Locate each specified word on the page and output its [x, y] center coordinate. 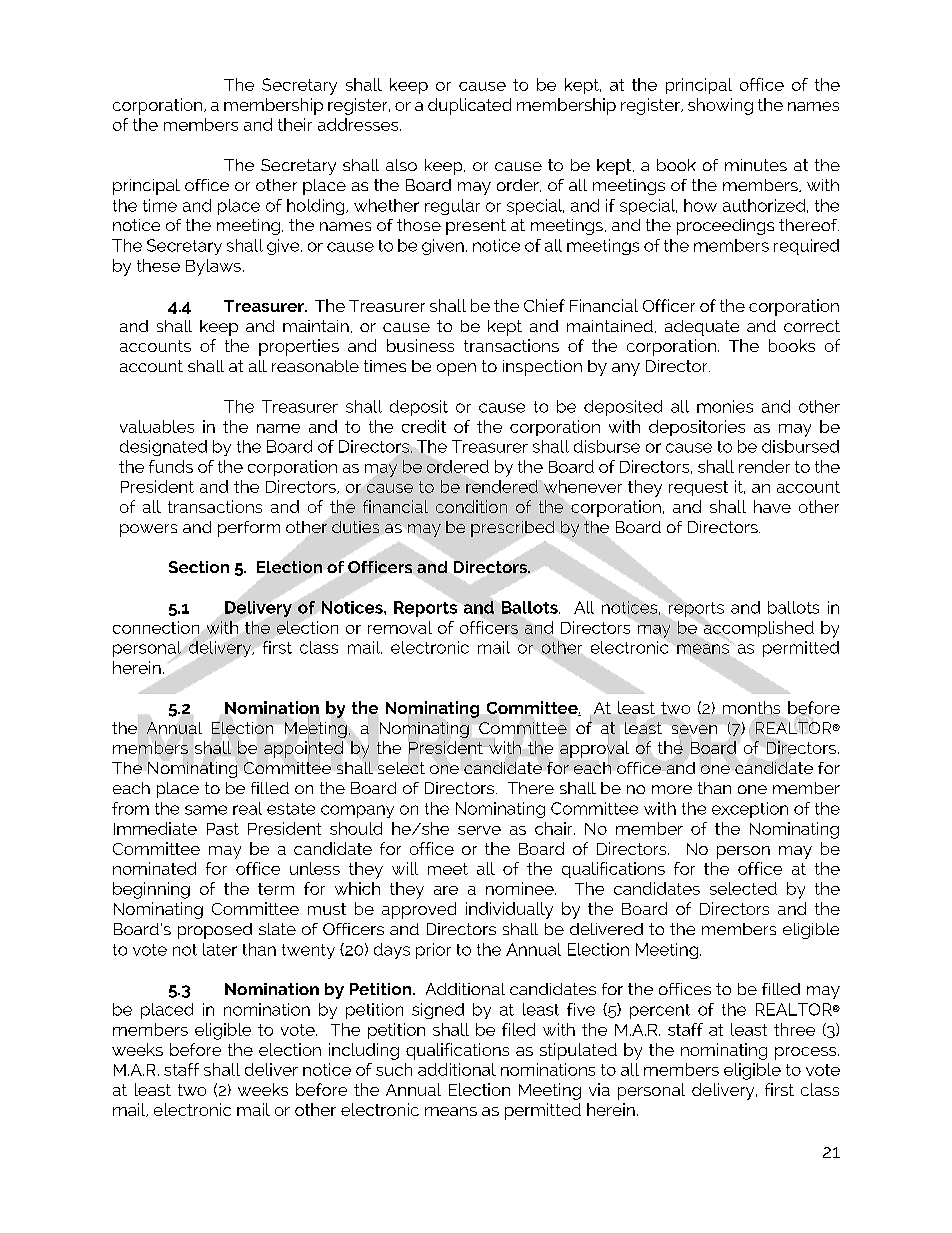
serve [479, 830]
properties [299, 347]
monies [725, 406]
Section [199, 567]
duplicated [469, 106]
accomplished [759, 629]
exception [750, 810]
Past [223, 829]
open [456, 369]
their [295, 124]
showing [720, 106]
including [364, 1051]
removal [400, 627]
